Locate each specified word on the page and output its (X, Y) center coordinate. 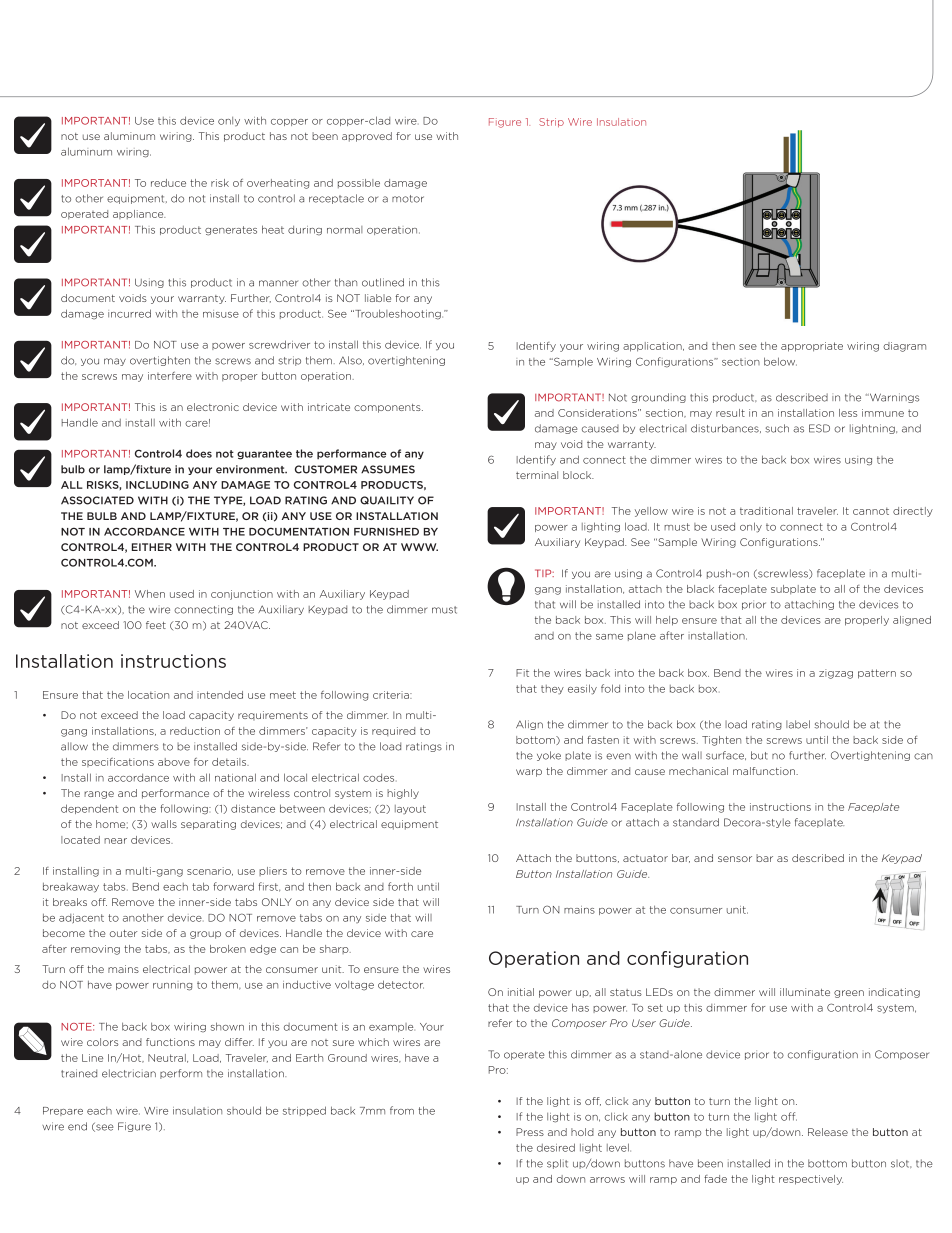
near (115, 841)
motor (408, 199)
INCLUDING (157, 485)
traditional (766, 511)
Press (530, 1132)
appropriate (812, 347)
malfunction (765, 771)
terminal (537, 475)
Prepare (63, 1111)
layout (410, 810)
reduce (168, 183)
